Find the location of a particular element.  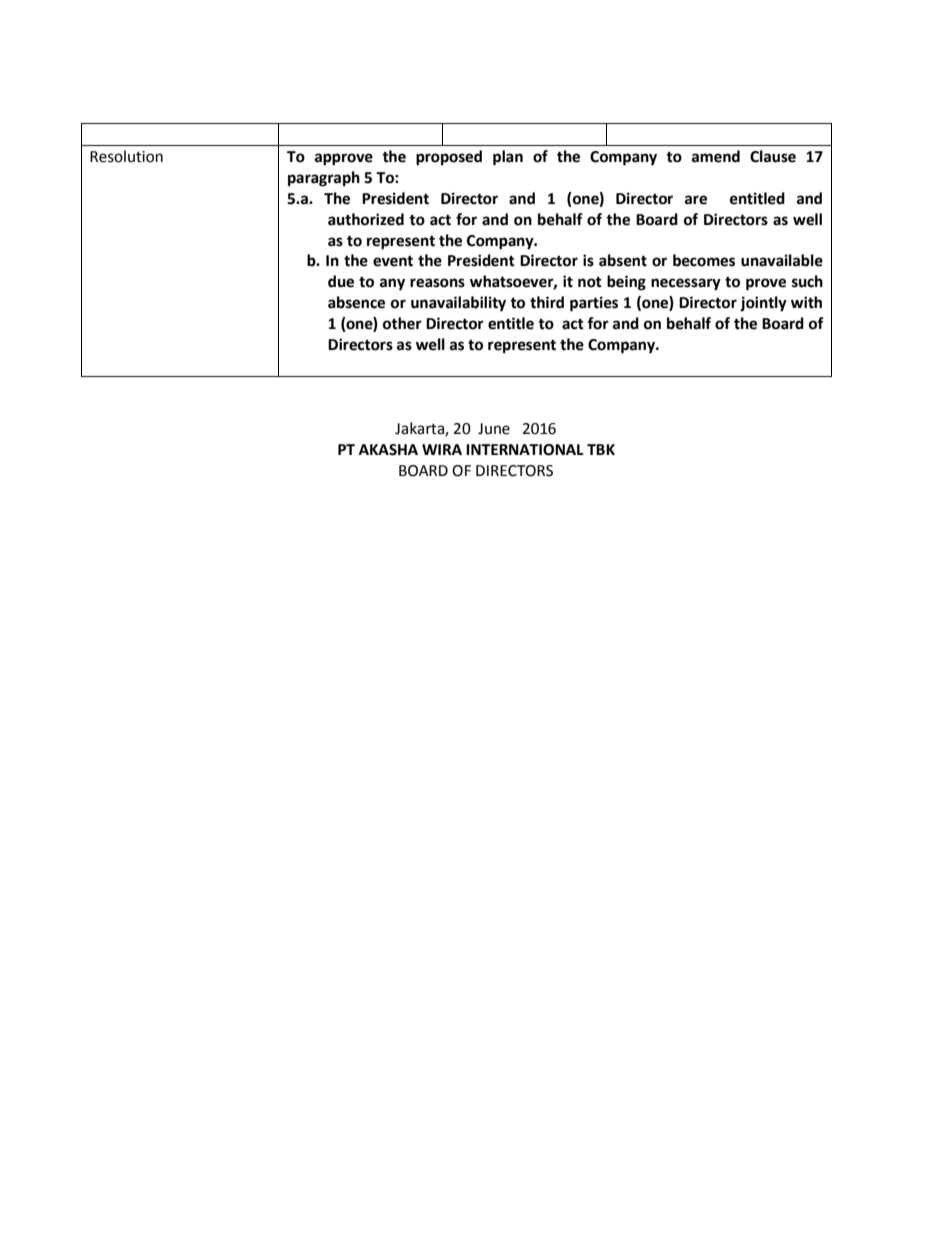

proposed is located at coordinates (449, 158).
